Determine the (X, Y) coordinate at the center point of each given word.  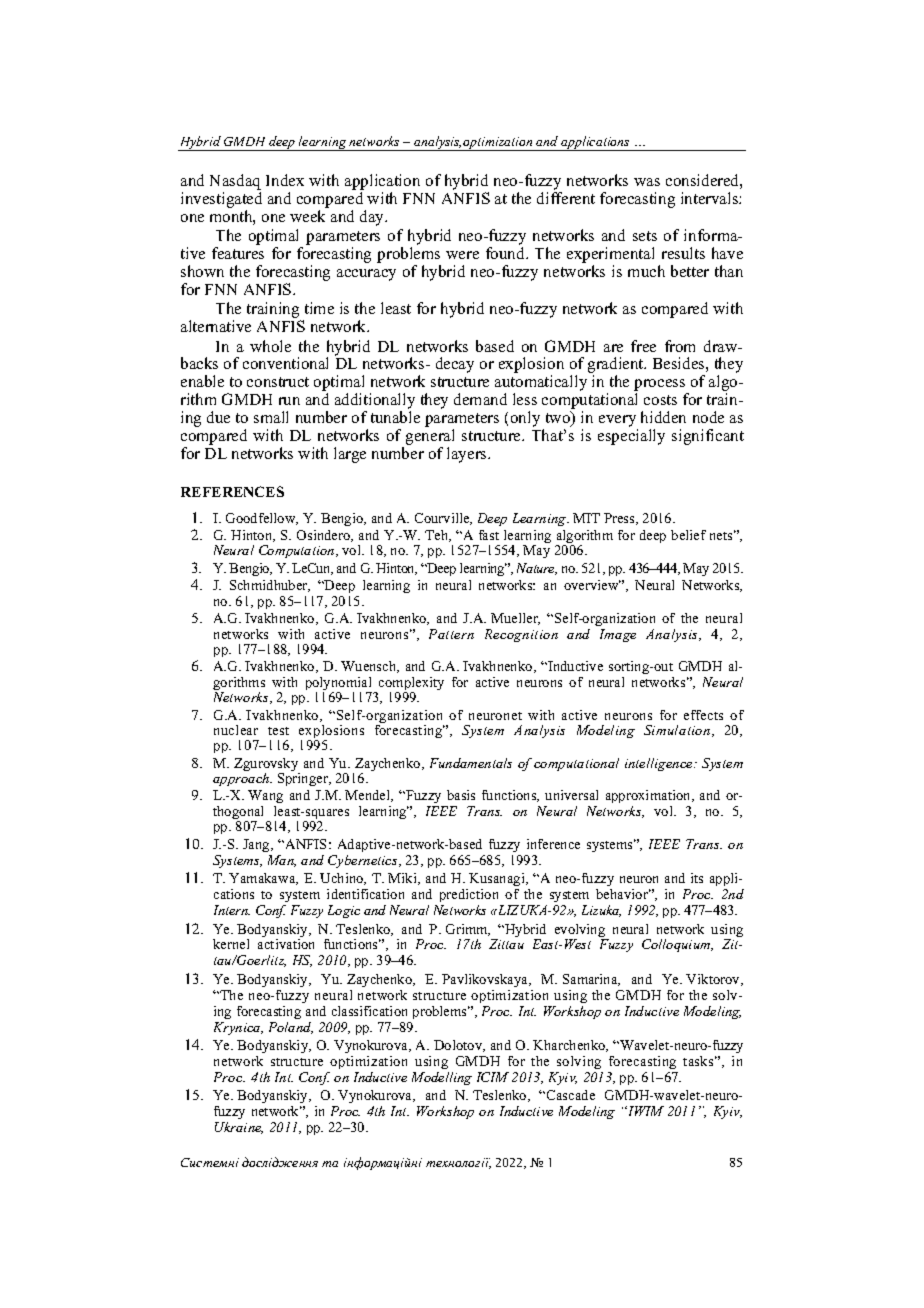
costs (660, 400)
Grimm (468, 930)
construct (278, 382)
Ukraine (239, 1128)
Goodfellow (262, 519)
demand (480, 399)
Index (285, 180)
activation (286, 944)
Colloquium (677, 945)
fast (489, 535)
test (278, 731)
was (647, 182)
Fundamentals (471, 763)
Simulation (678, 731)
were (462, 255)
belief (688, 535)
